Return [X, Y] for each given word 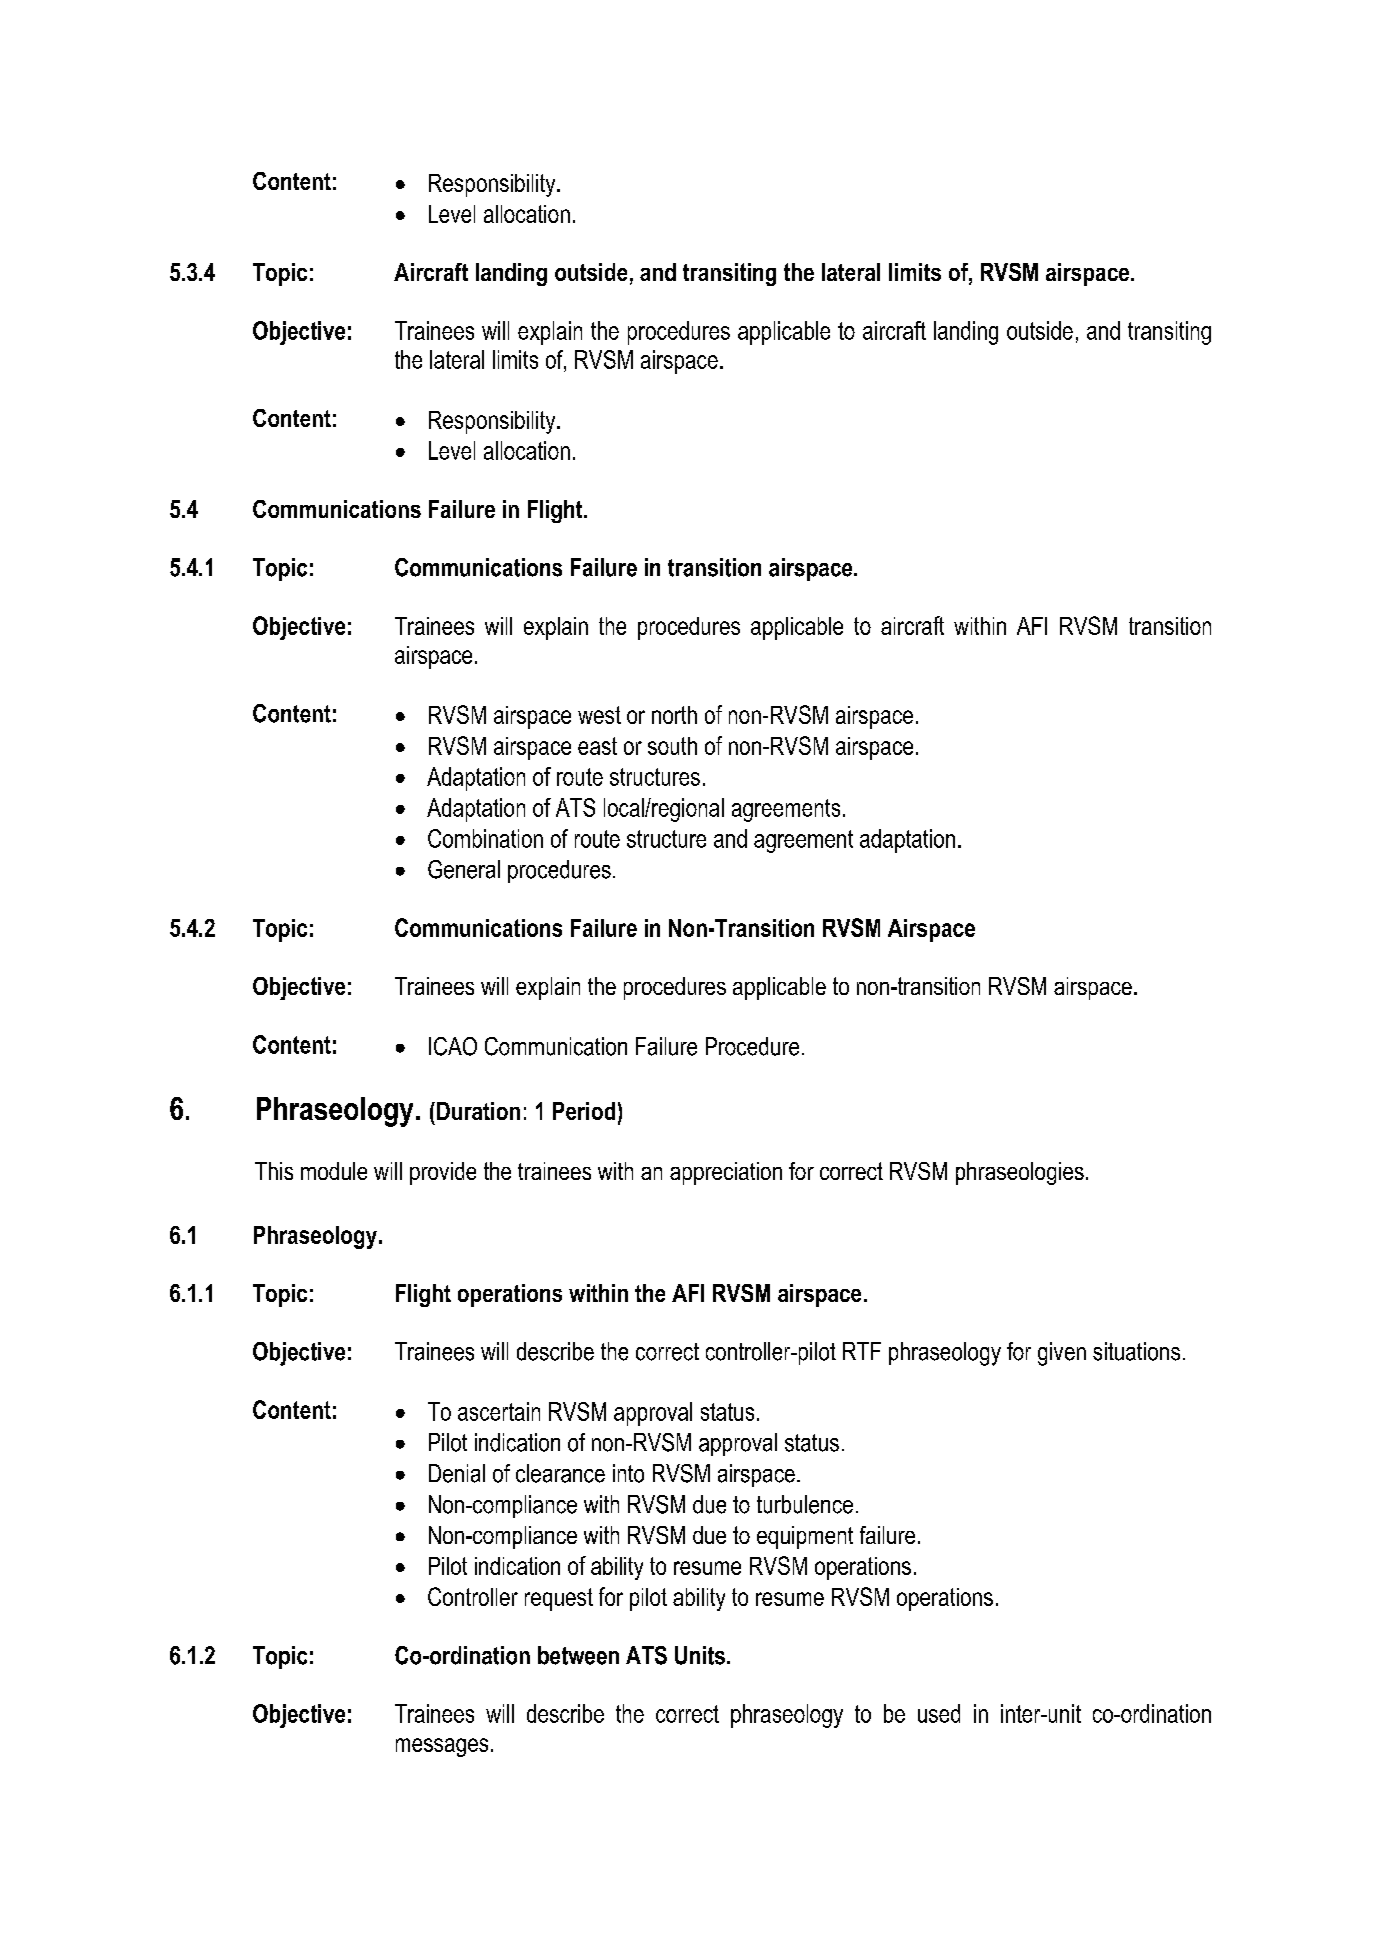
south [672, 746]
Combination [485, 838]
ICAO [453, 1046]
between [578, 1655]
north [674, 715]
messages [442, 1747]
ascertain [499, 1411]
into [628, 1473]
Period [584, 1111]
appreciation [726, 1173]
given [1062, 1354]
